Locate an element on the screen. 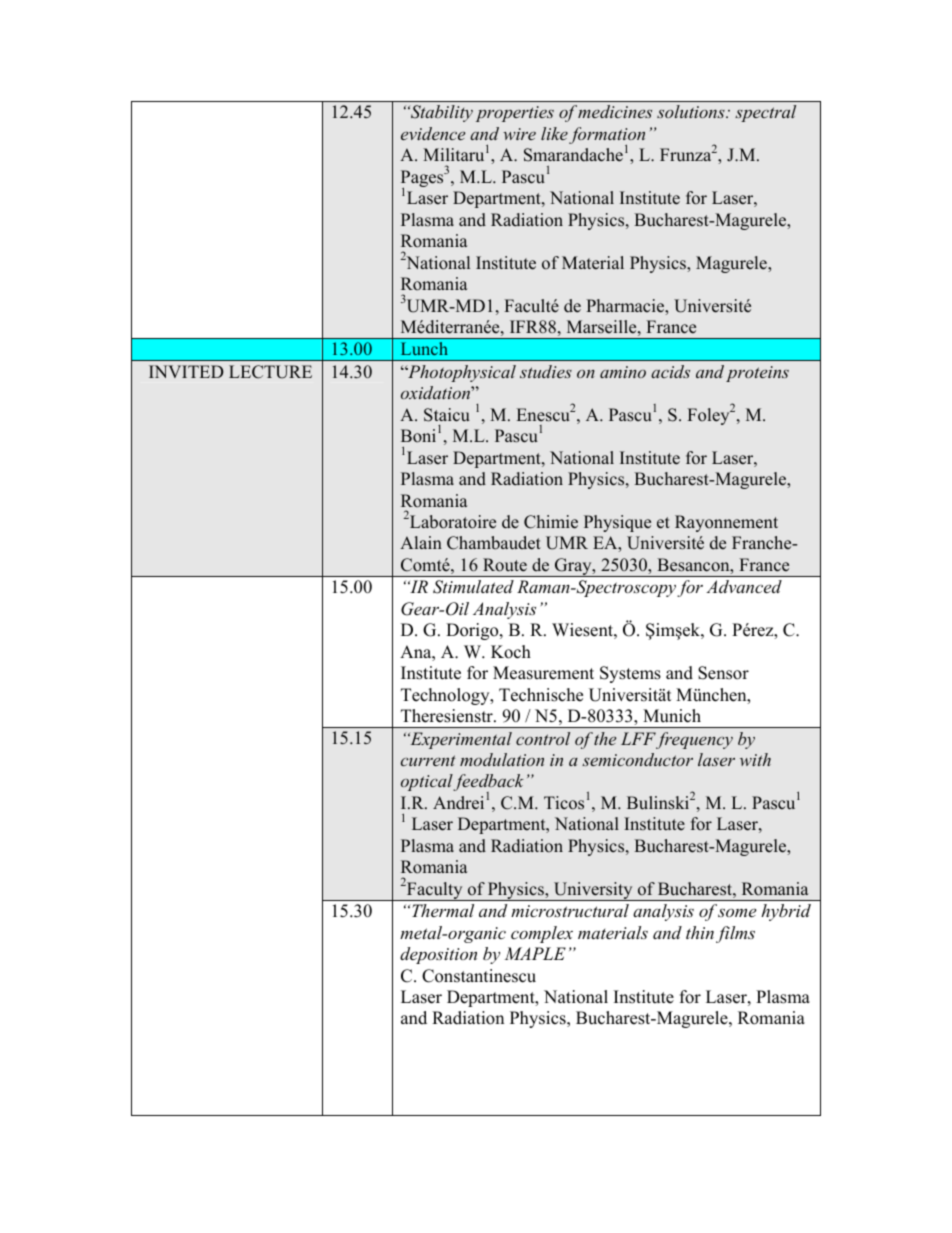 The height and width of the screenshot is (1233, 952). solutions is located at coordinates (692, 111).
